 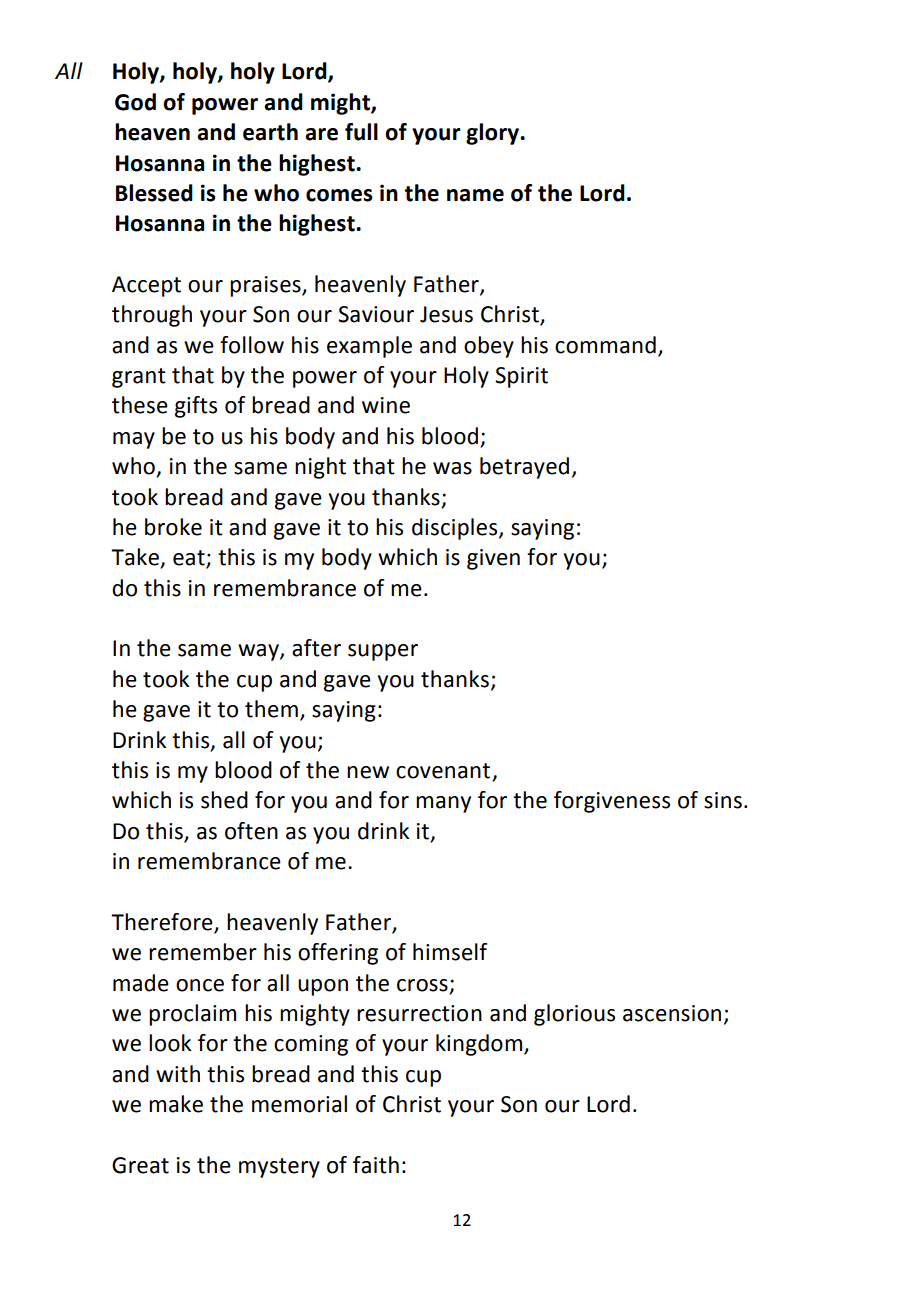 What do you see at coordinates (376, 1165) in the screenshot?
I see `faith` at bounding box center [376, 1165].
